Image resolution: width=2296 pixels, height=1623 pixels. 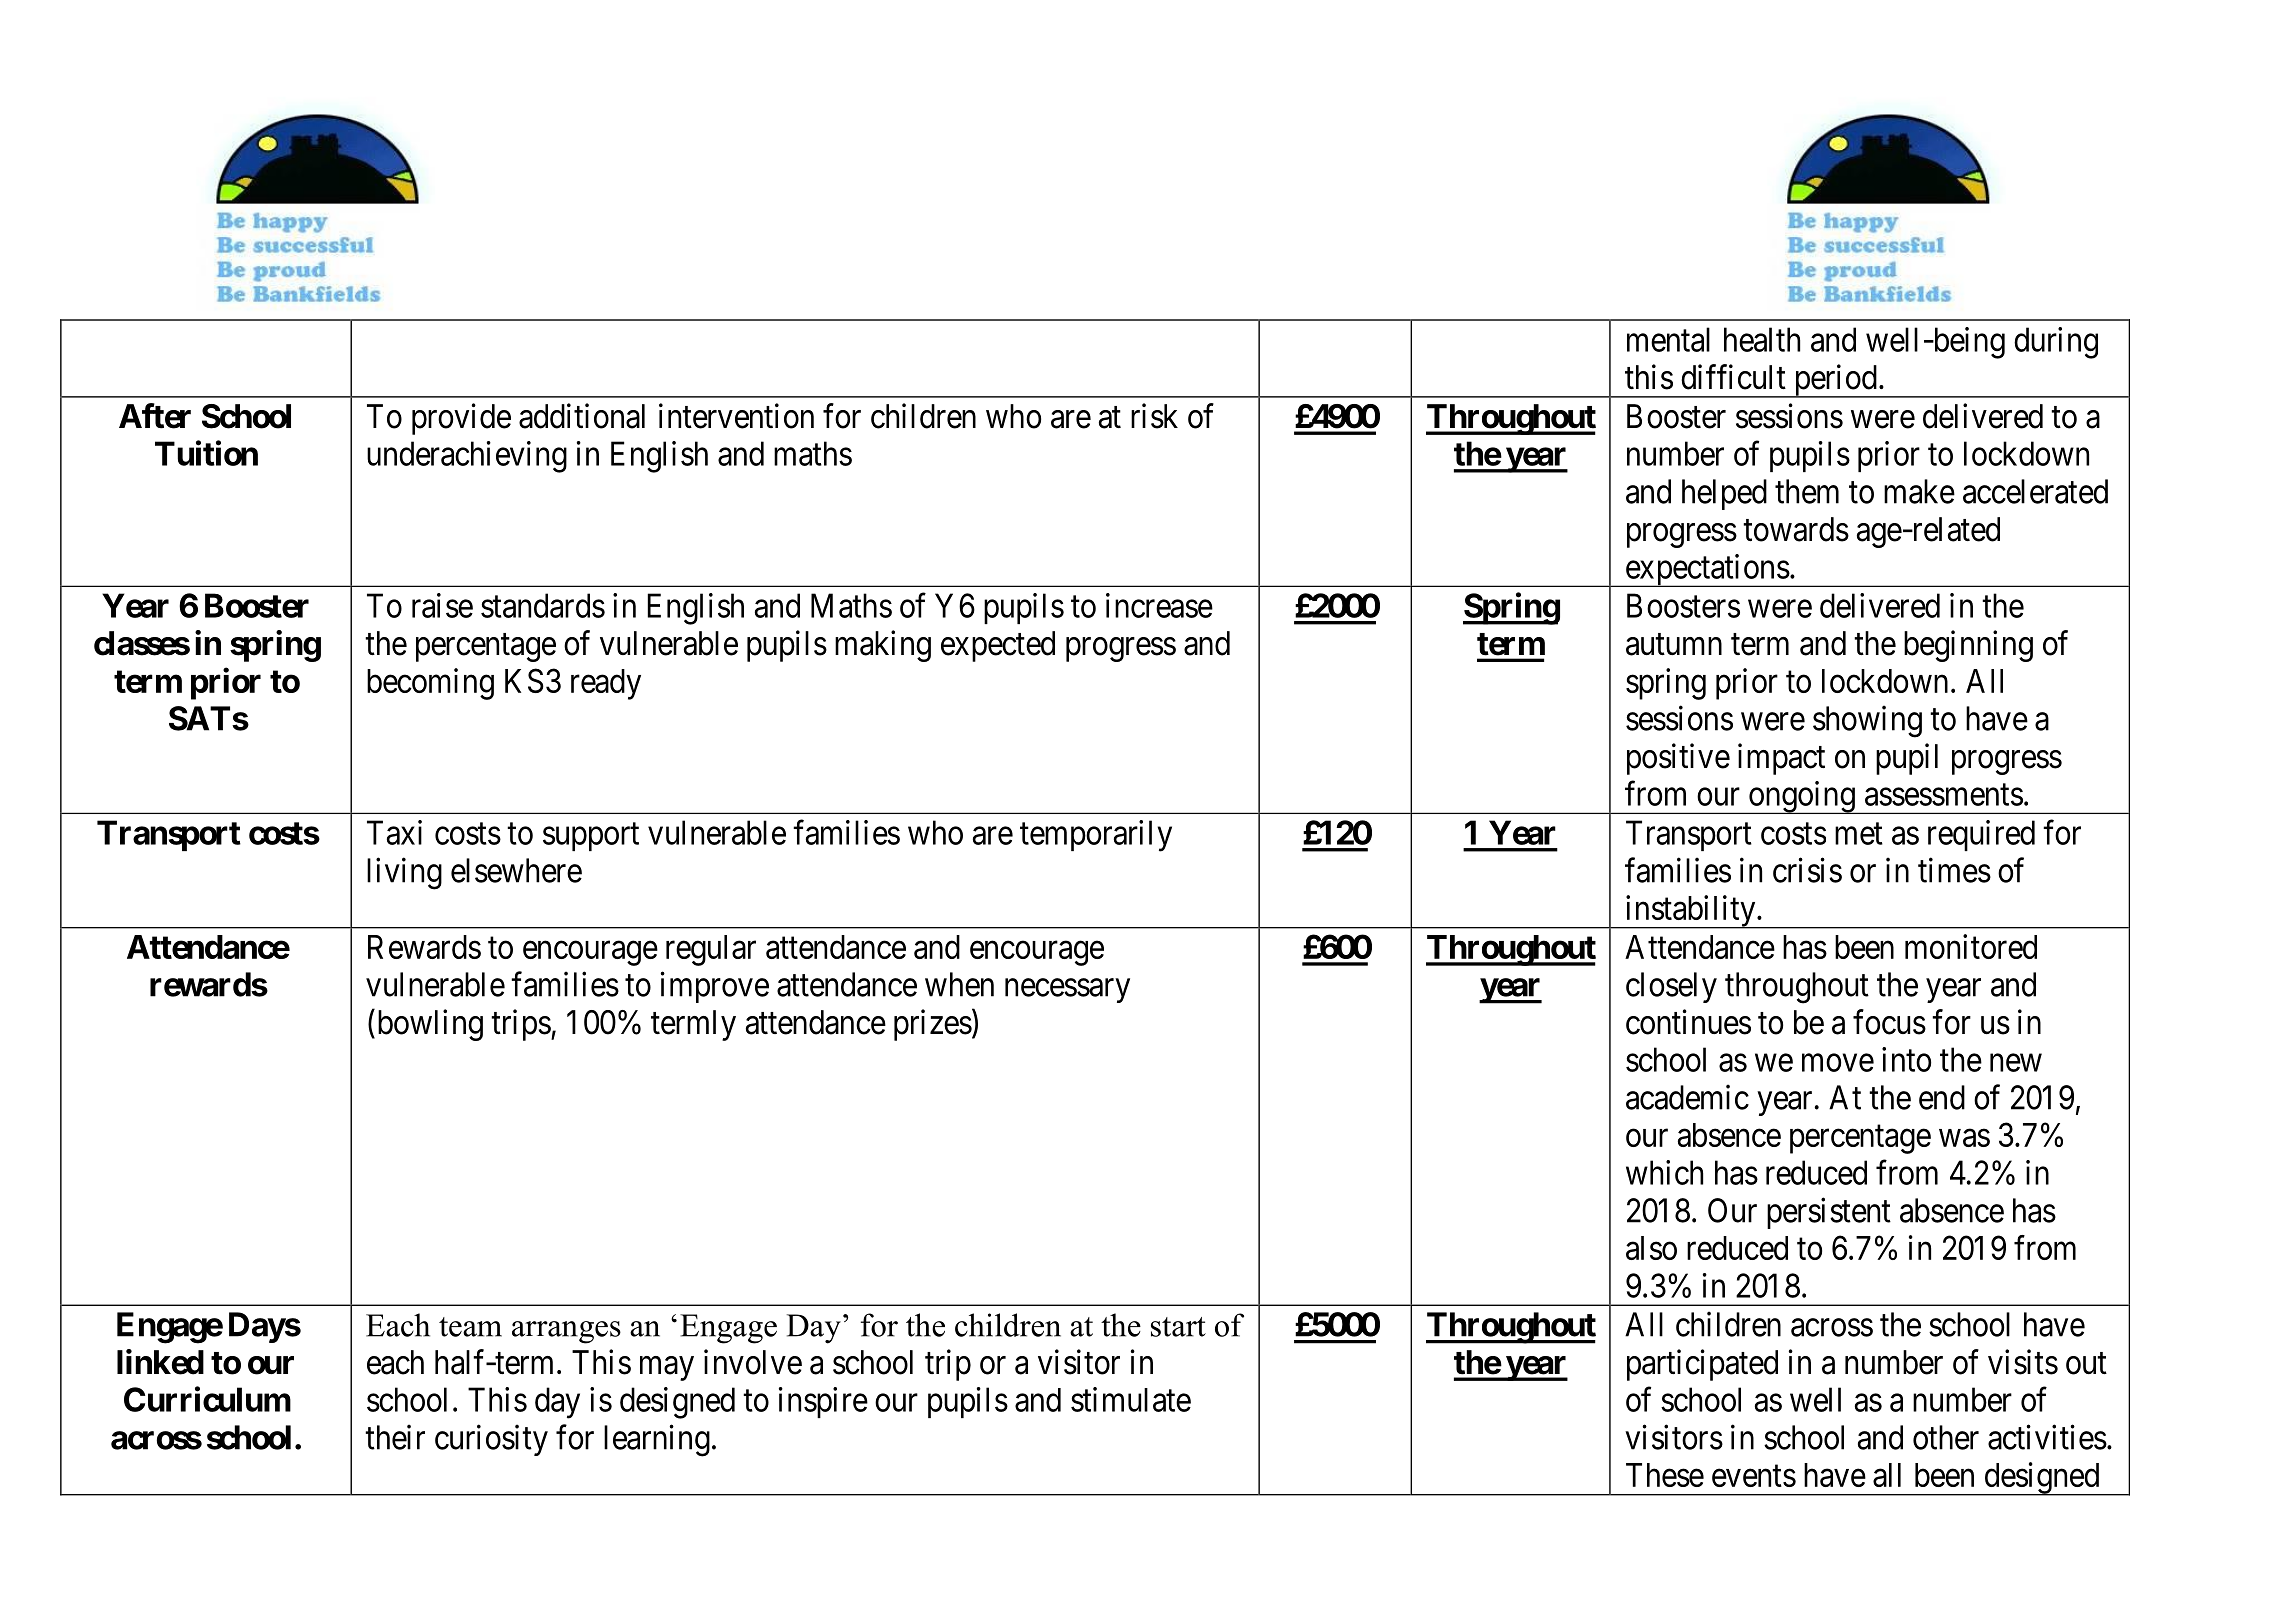 What do you see at coordinates (461, 419) in the screenshot?
I see `provide` at bounding box center [461, 419].
